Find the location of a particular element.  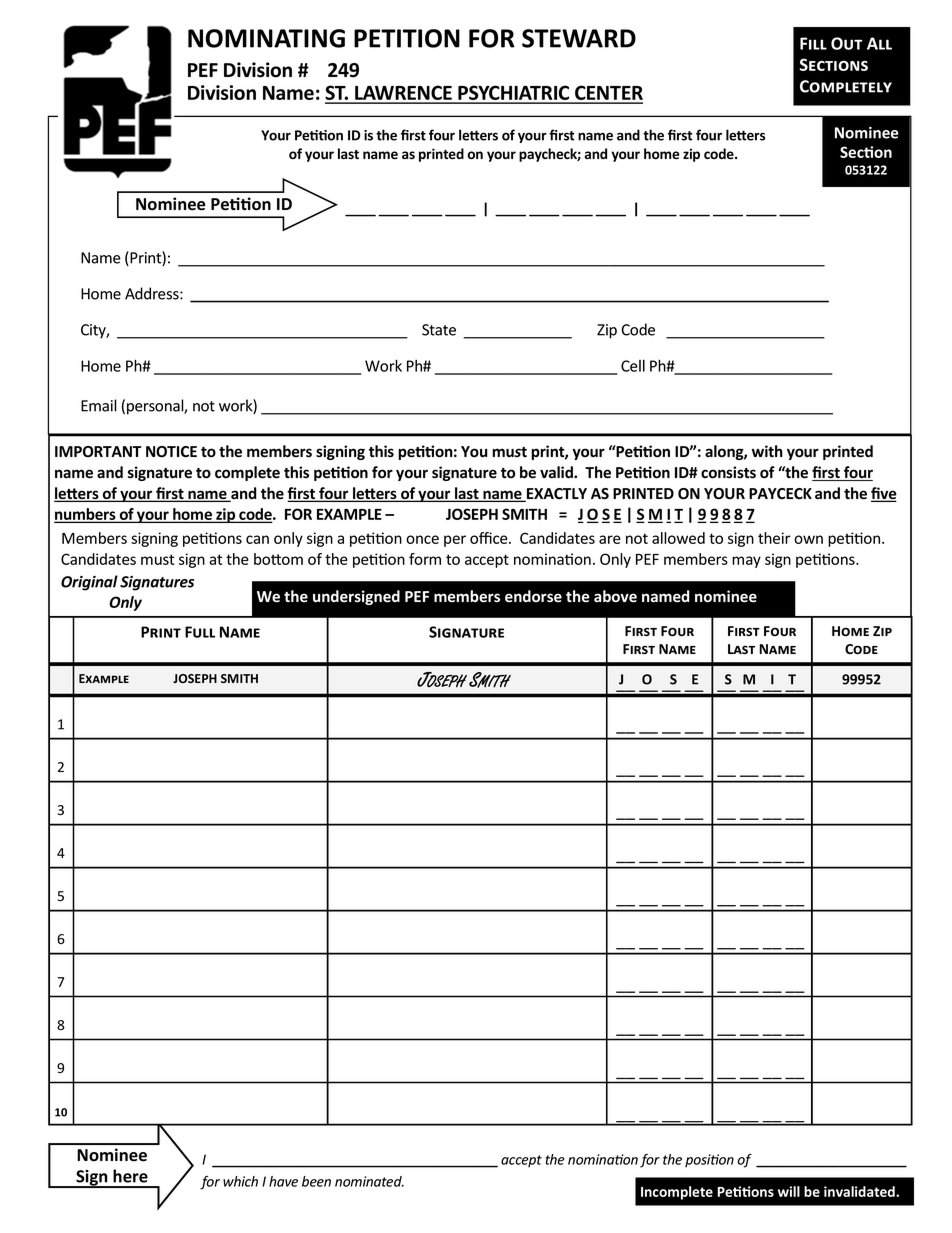

here is located at coordinates (130, 1176).
